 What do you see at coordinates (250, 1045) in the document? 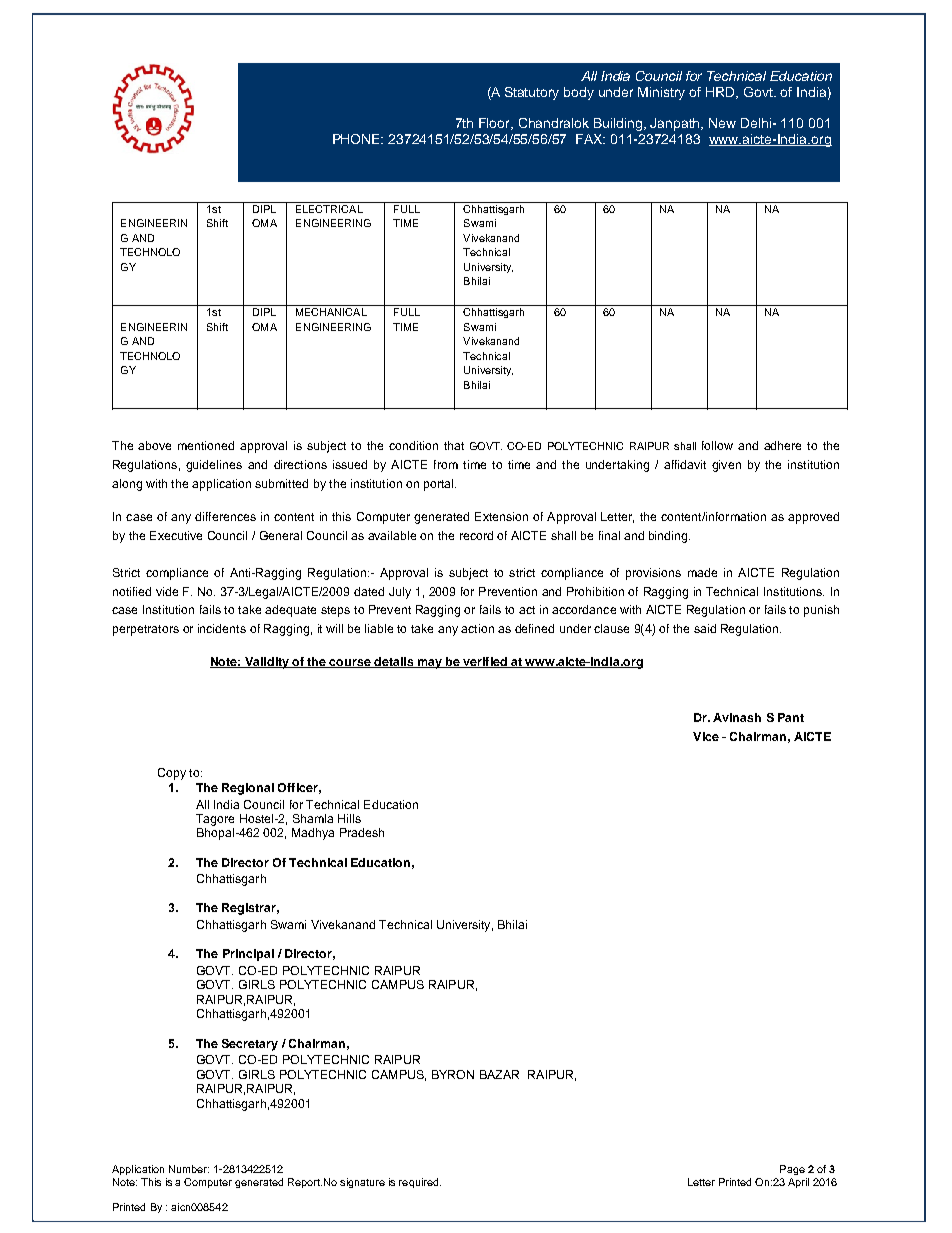
I see `Secretary` at bounding box center [250, 1045].
